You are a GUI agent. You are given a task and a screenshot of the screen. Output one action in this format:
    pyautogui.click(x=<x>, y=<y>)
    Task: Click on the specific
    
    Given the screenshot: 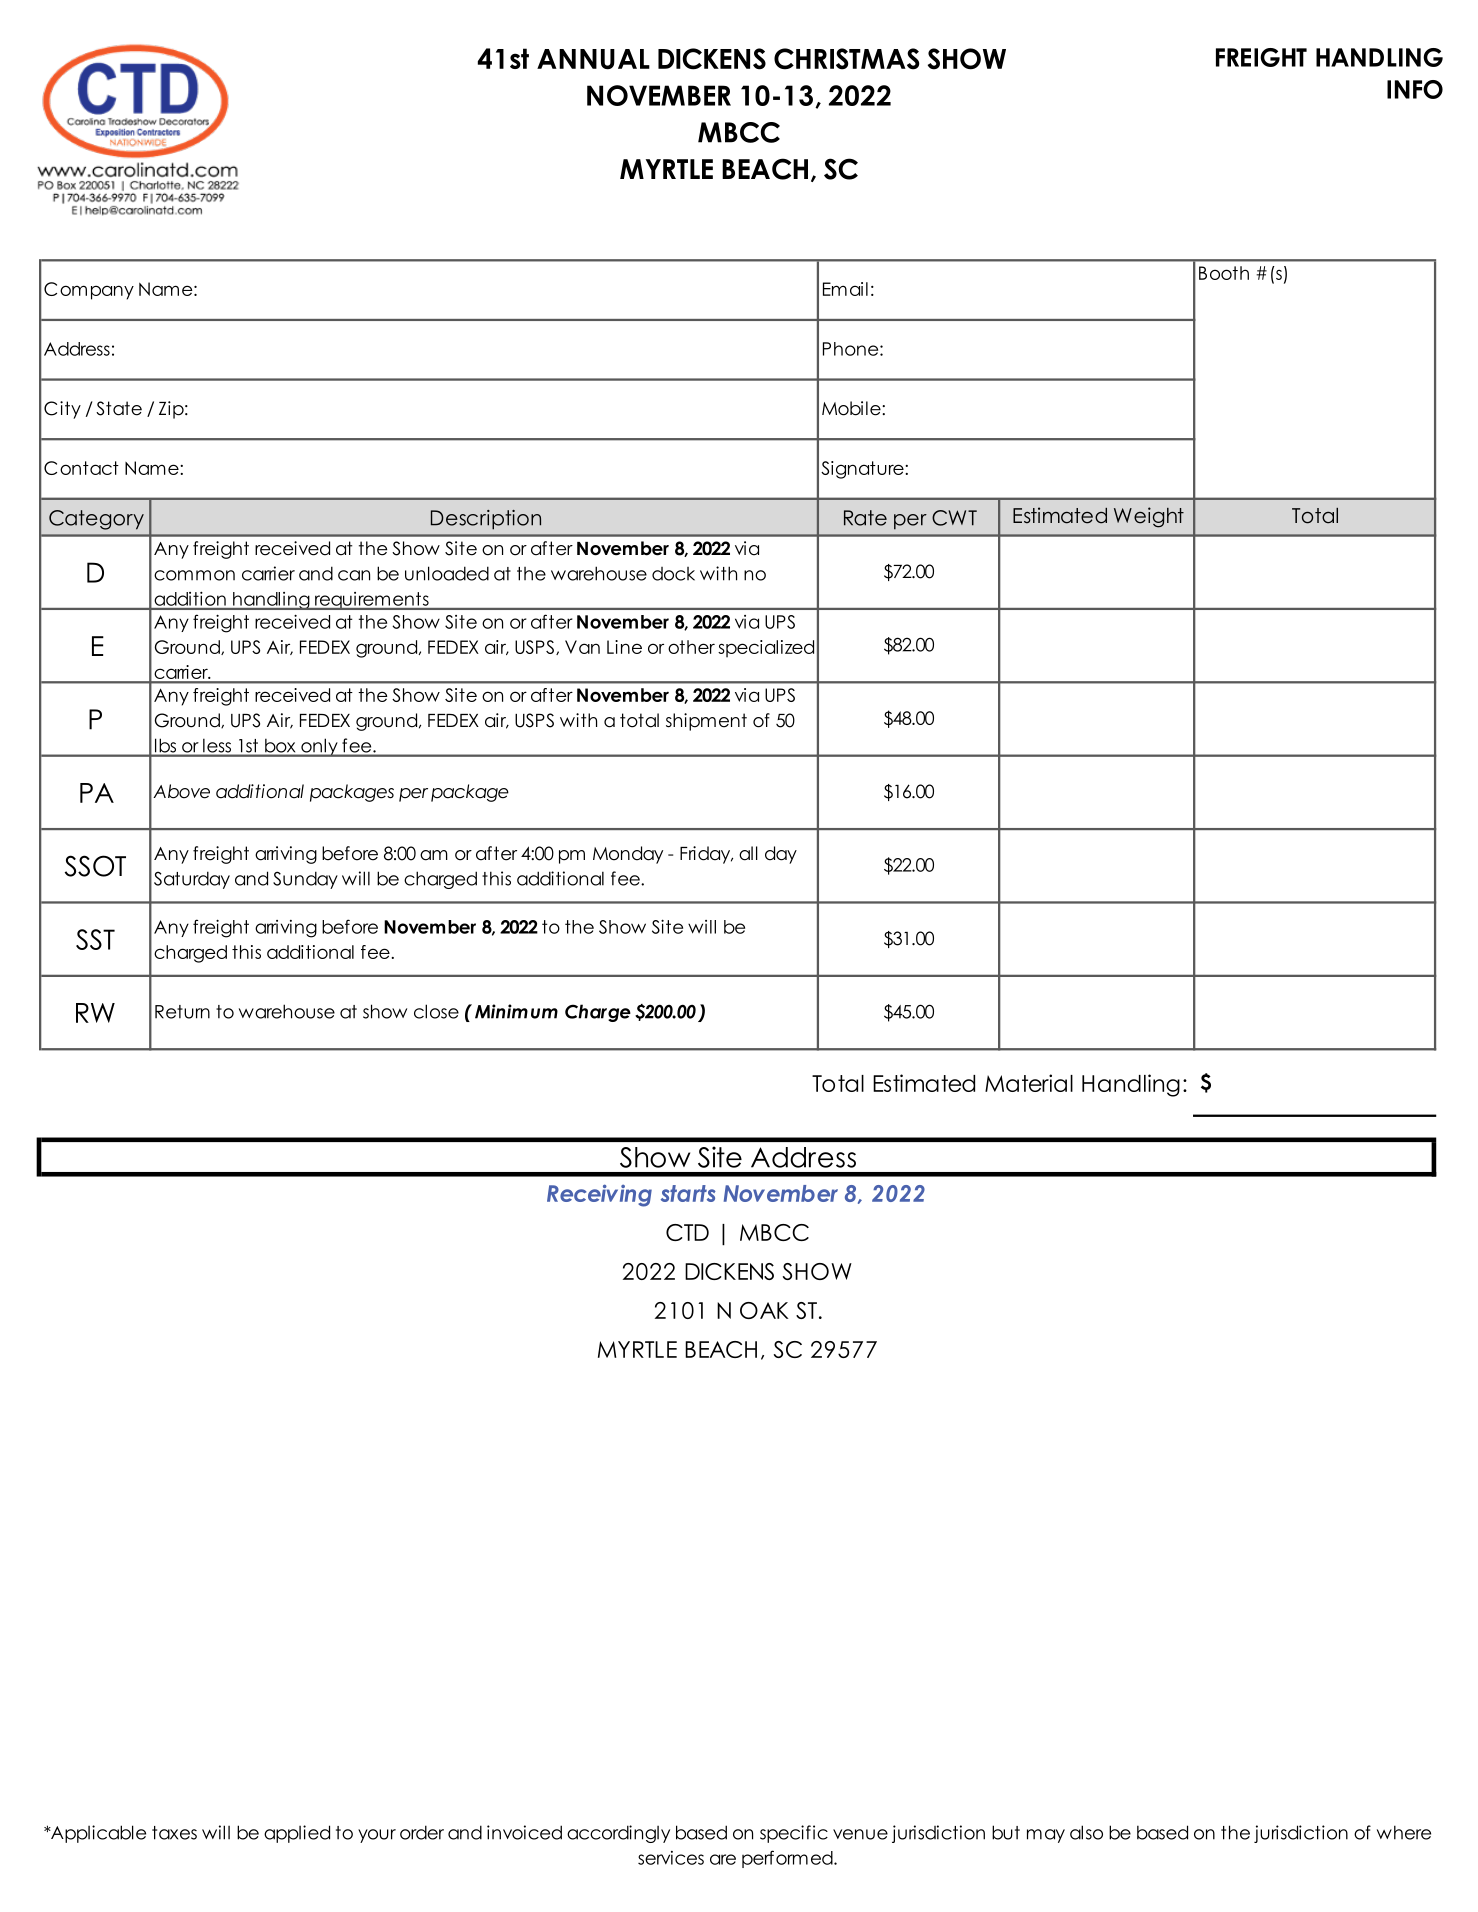 What is the action you would take?
    pyautogui.click(x=794, y=1834)
